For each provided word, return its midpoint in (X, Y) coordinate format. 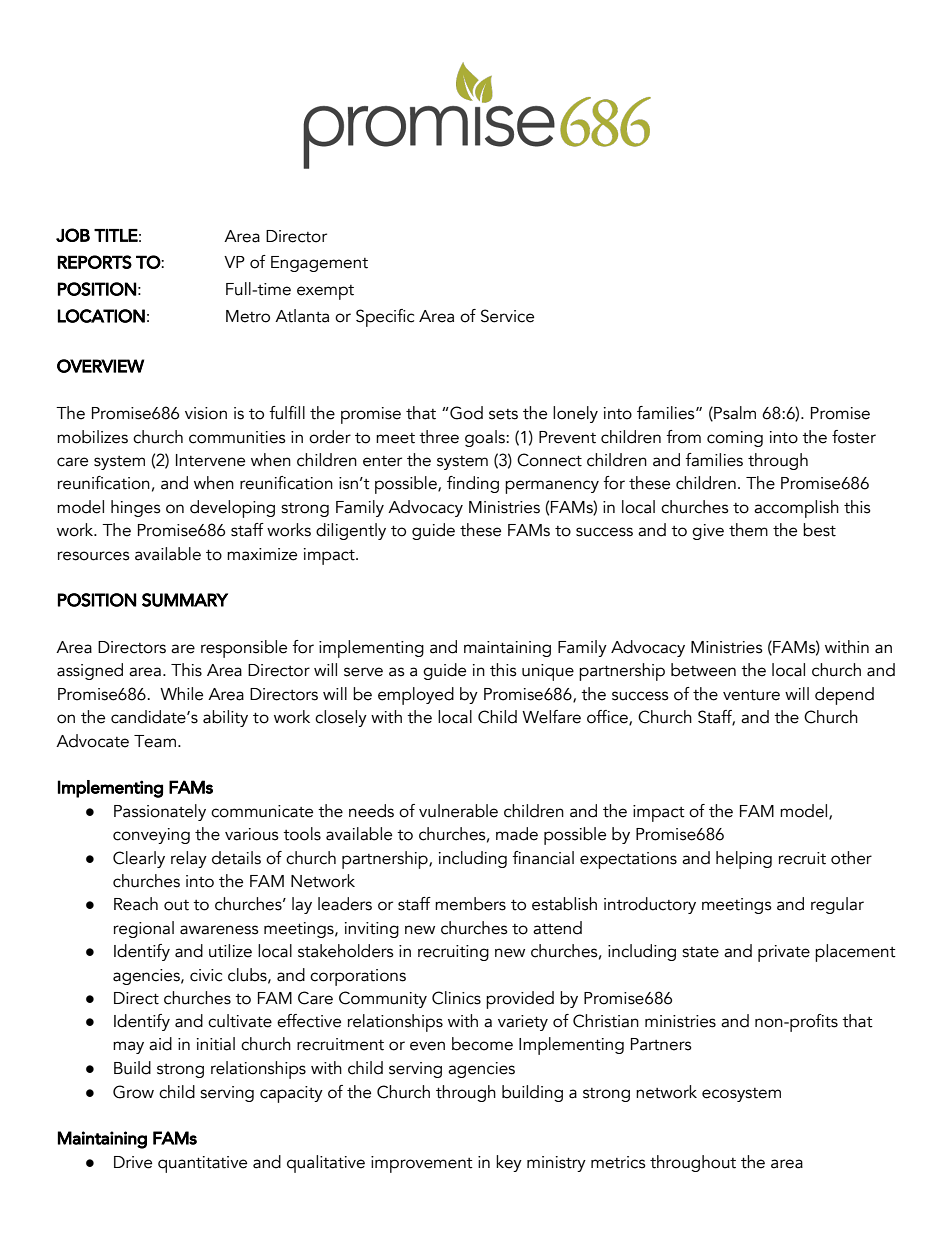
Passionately (160, 812)
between (703, 670)
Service (507, 316)
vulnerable (458, 811)
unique (548, 672)
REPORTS (95, 262)
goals (486, 438)
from (683, 437)
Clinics (456, 998)
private (784, 953)
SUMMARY (185, 600)
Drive (133, 1162)
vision (206, 413)
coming (735, 439)
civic (206, 975)
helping (744, 860)
